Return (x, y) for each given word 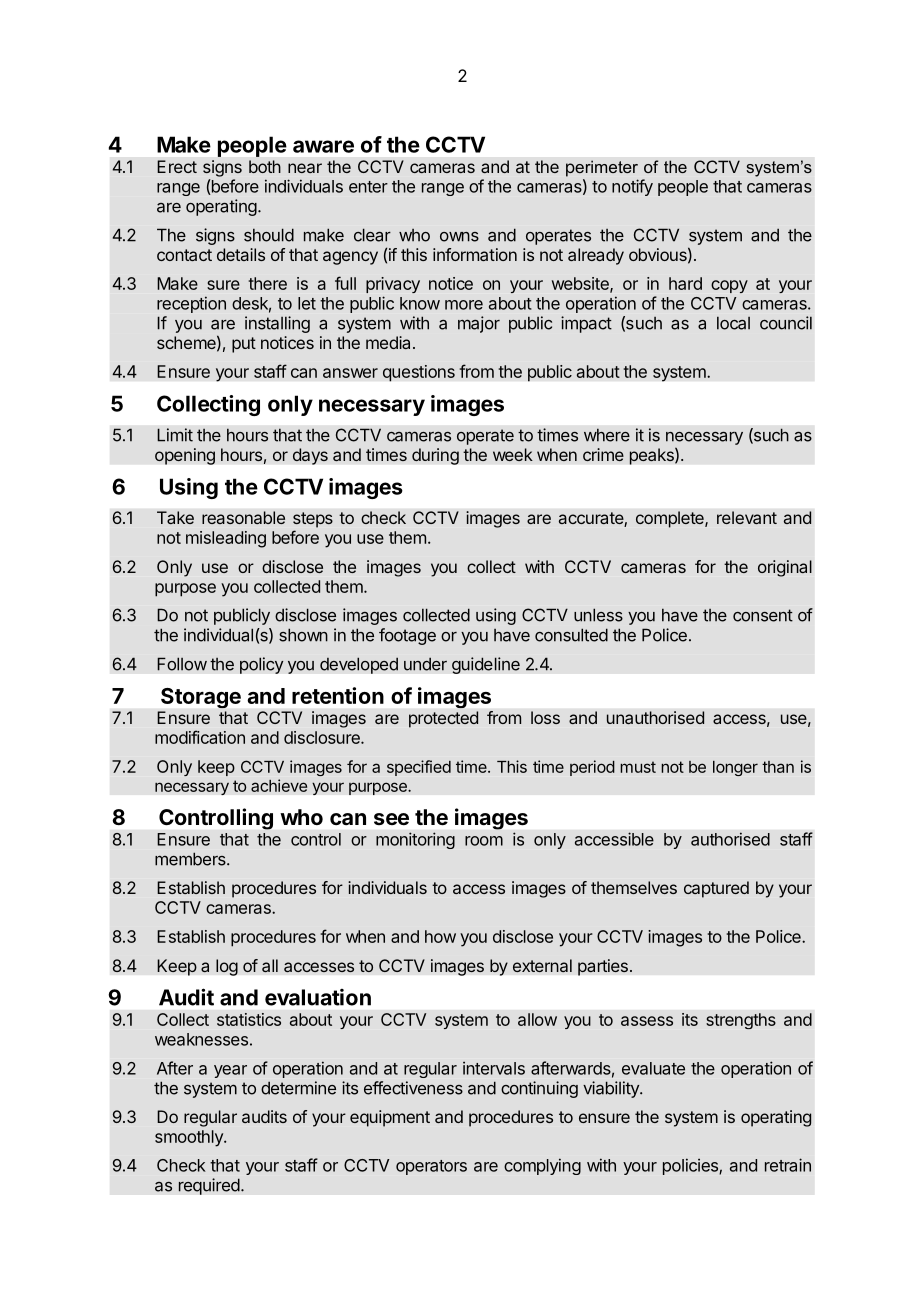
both (265, 166)
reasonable (243, 517)
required (209, 1186)
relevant (747, 518)
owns (459, 237)
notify (632, 187)
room (484, 841)
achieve (279, 785)
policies (691, 1166)
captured (716, 889)
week (513, 454)
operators (431, 1167)
